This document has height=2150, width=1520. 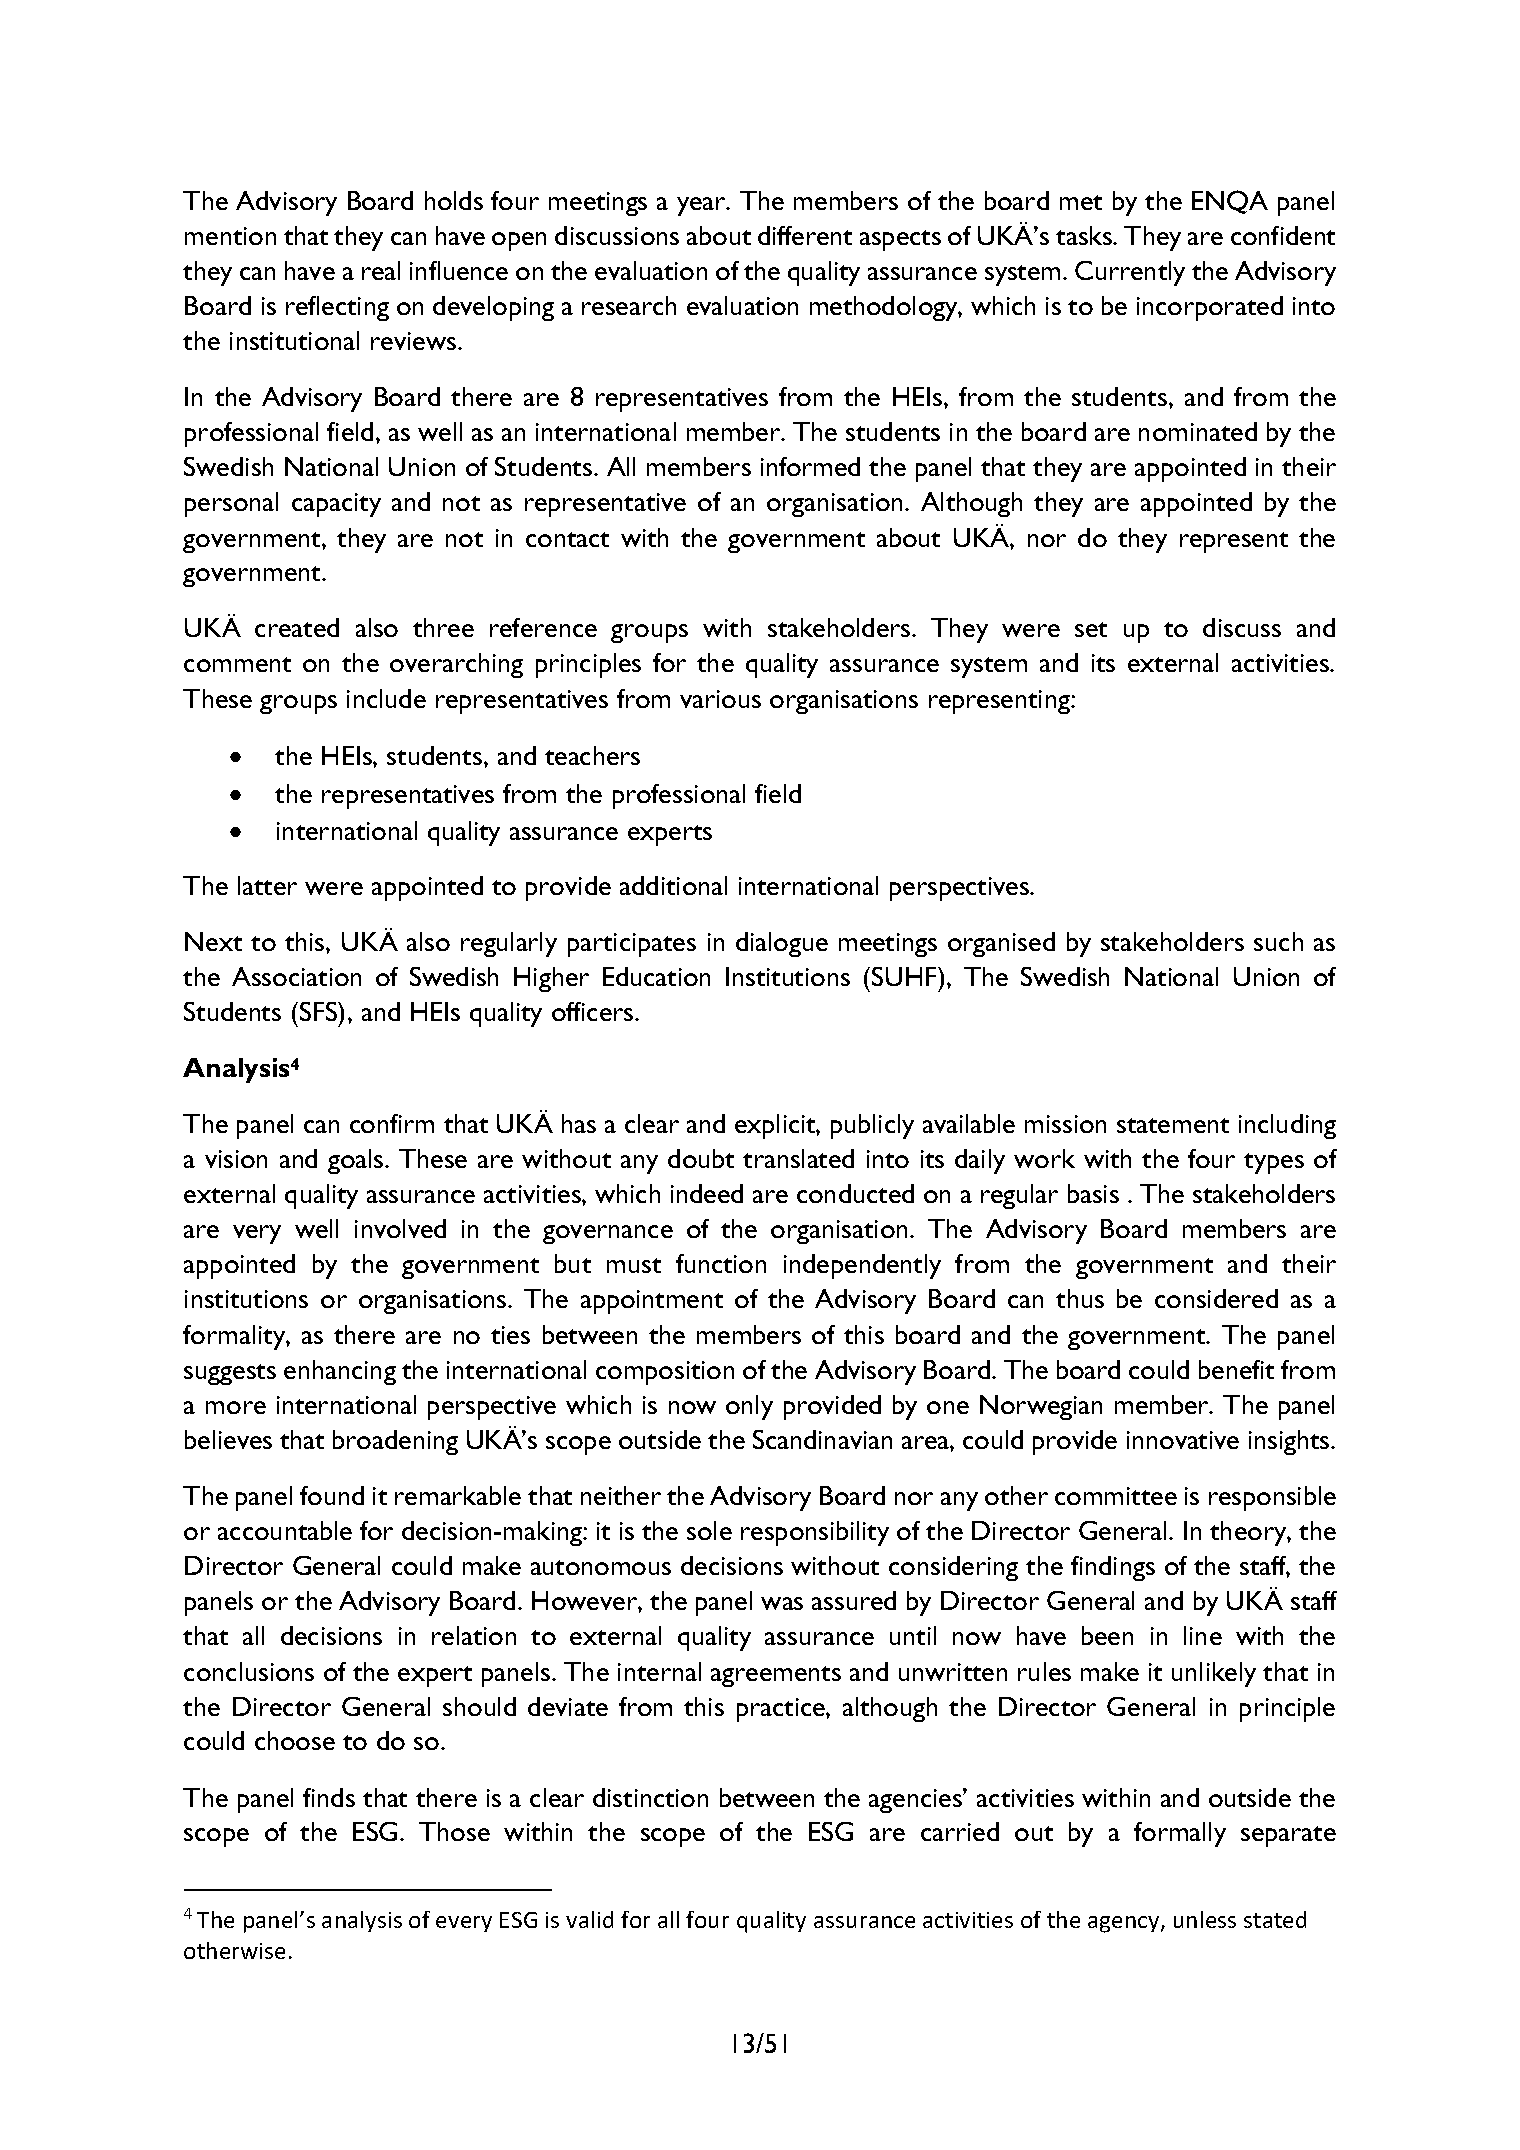 I want to click on distinction, so click(x=650, y=1797).
